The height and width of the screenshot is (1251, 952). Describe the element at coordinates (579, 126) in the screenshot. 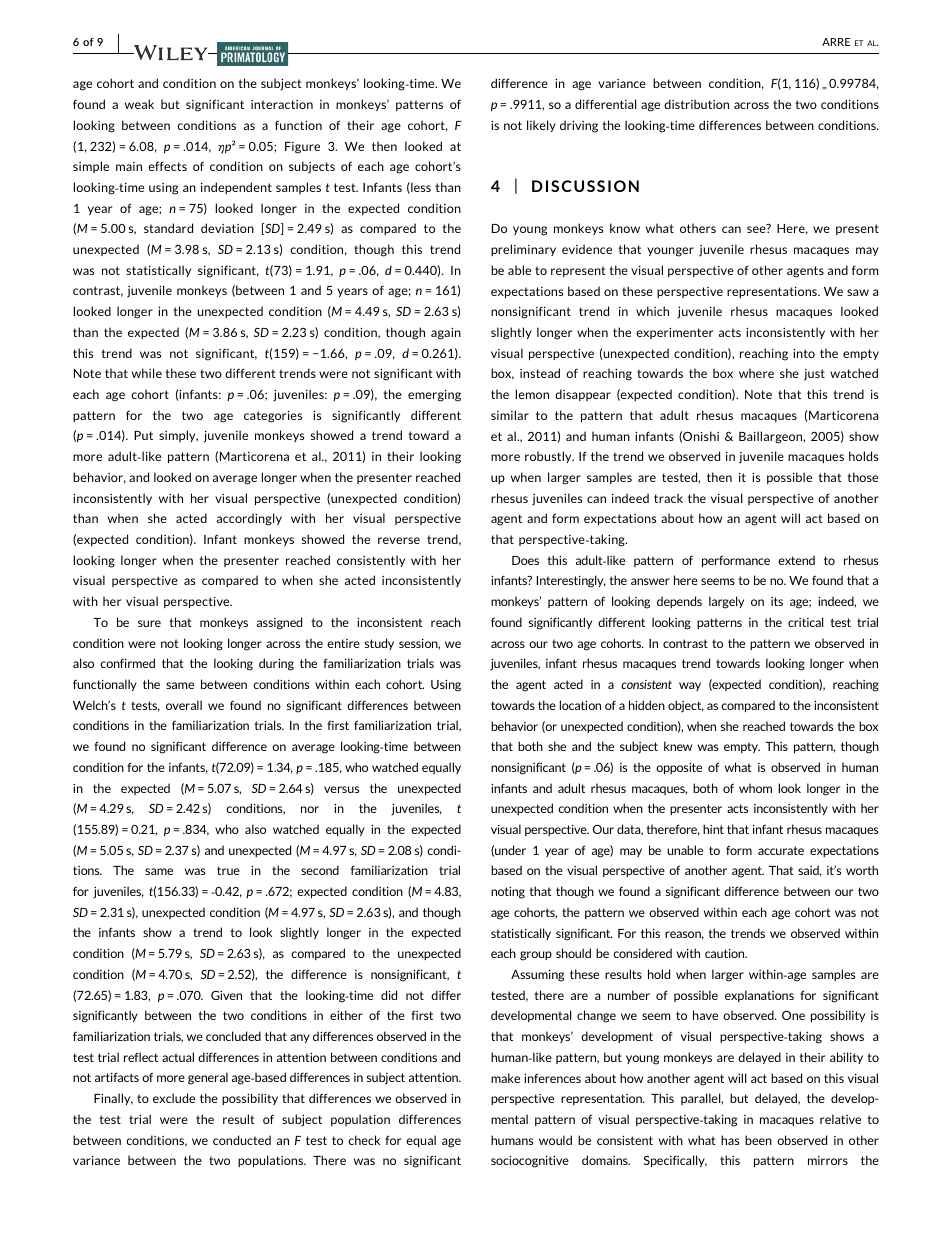

I see `driving` at that location.
